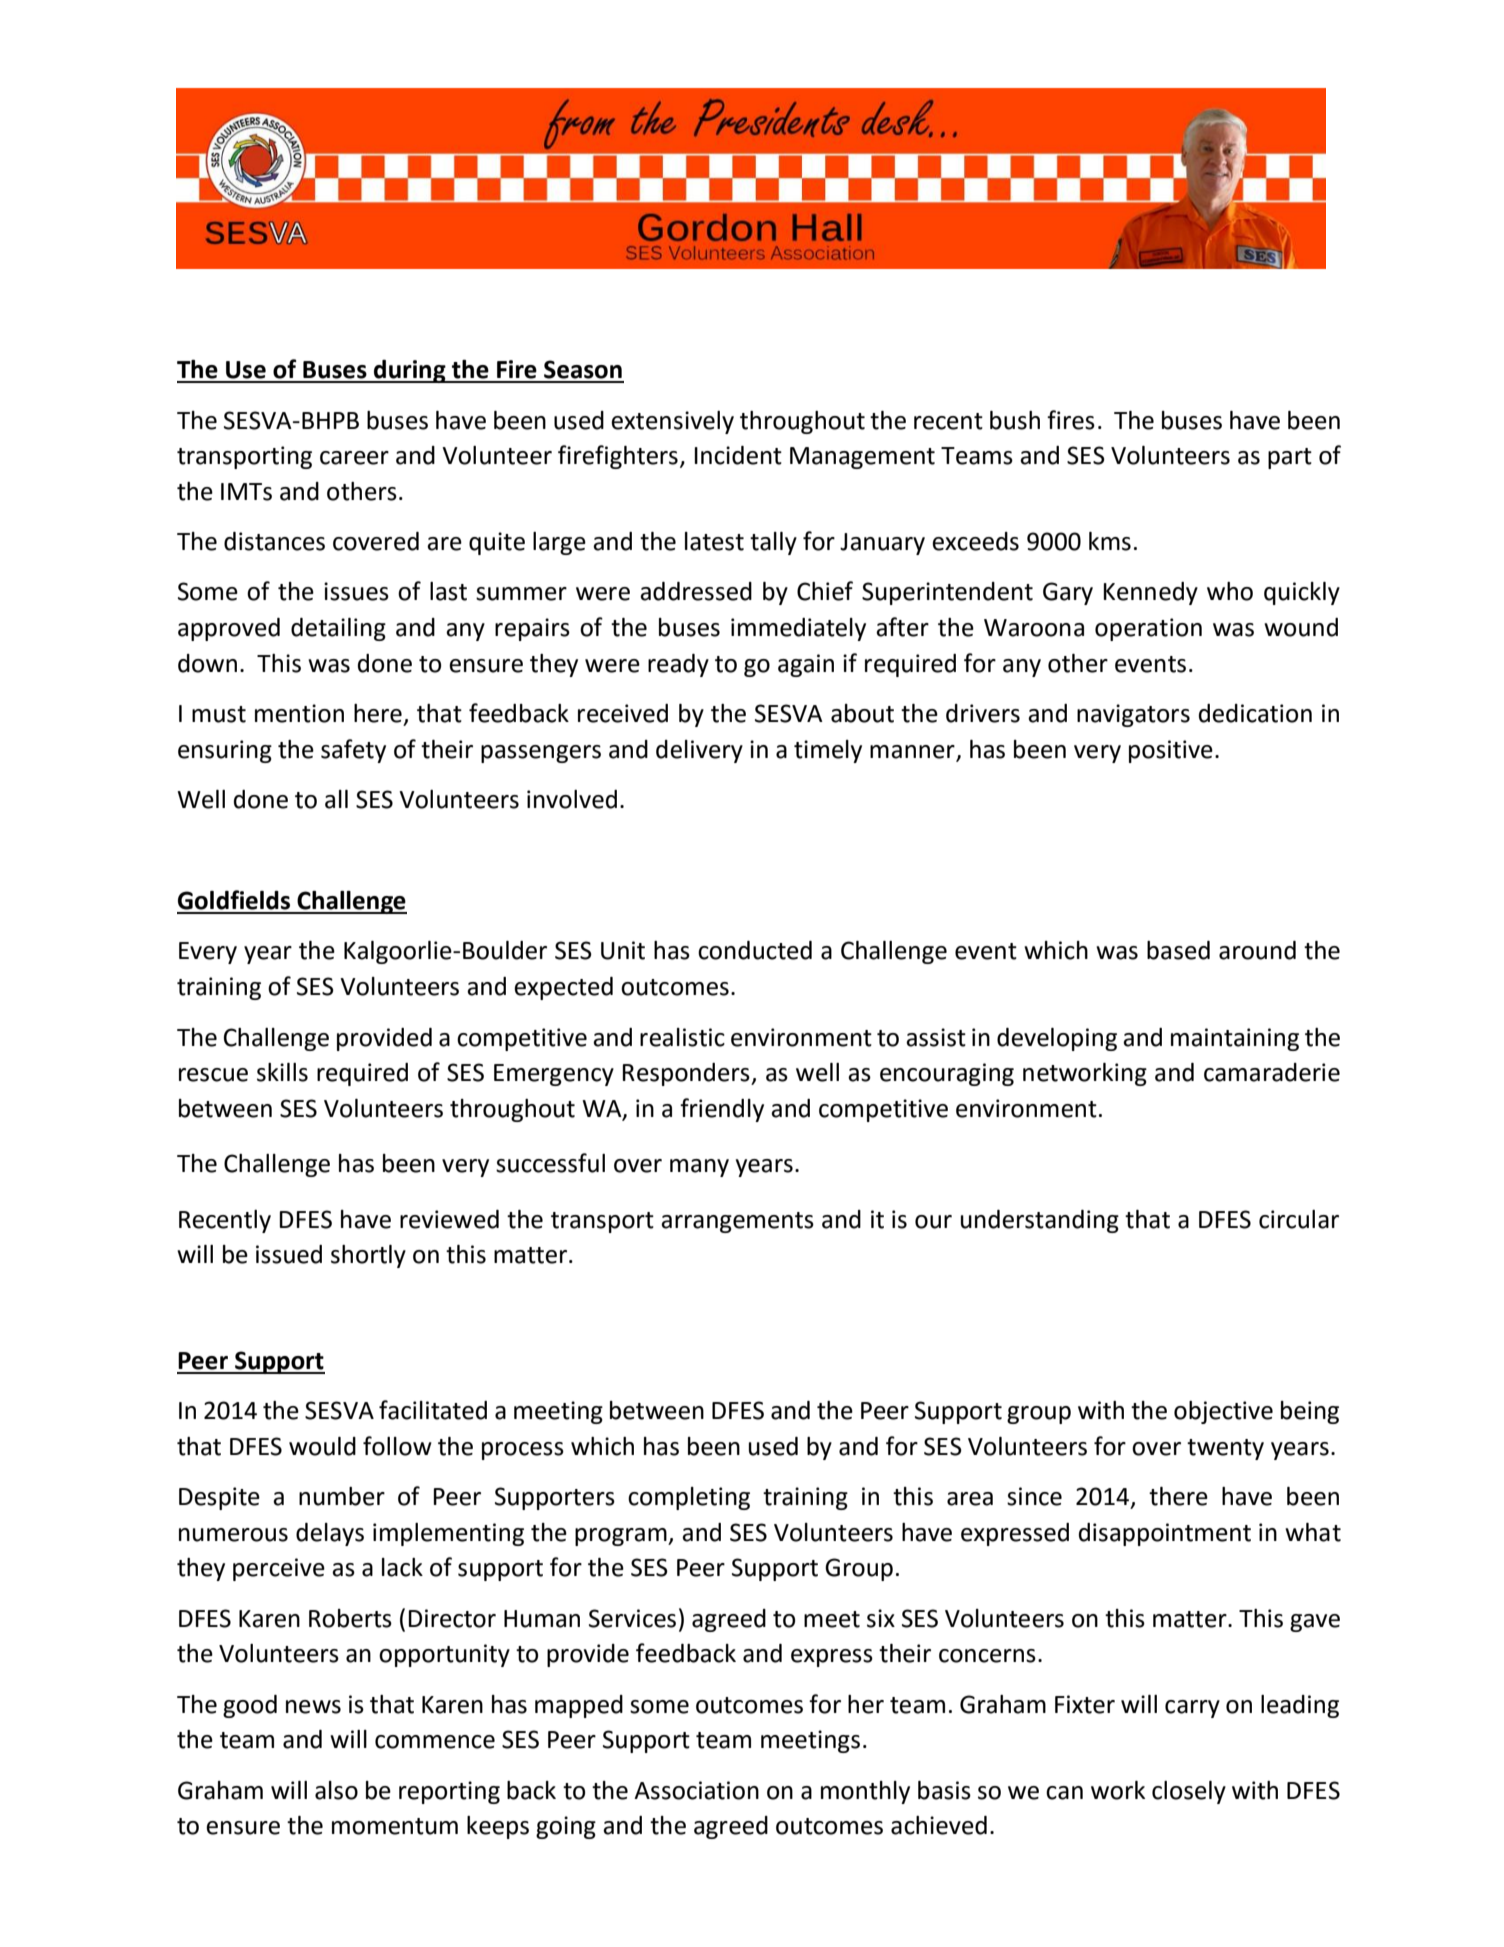 The height and width of the image is (1947, 1504). What do you see at coordinates (354, 458) in the image?
I see `career` at bounding box center [354, 458].
